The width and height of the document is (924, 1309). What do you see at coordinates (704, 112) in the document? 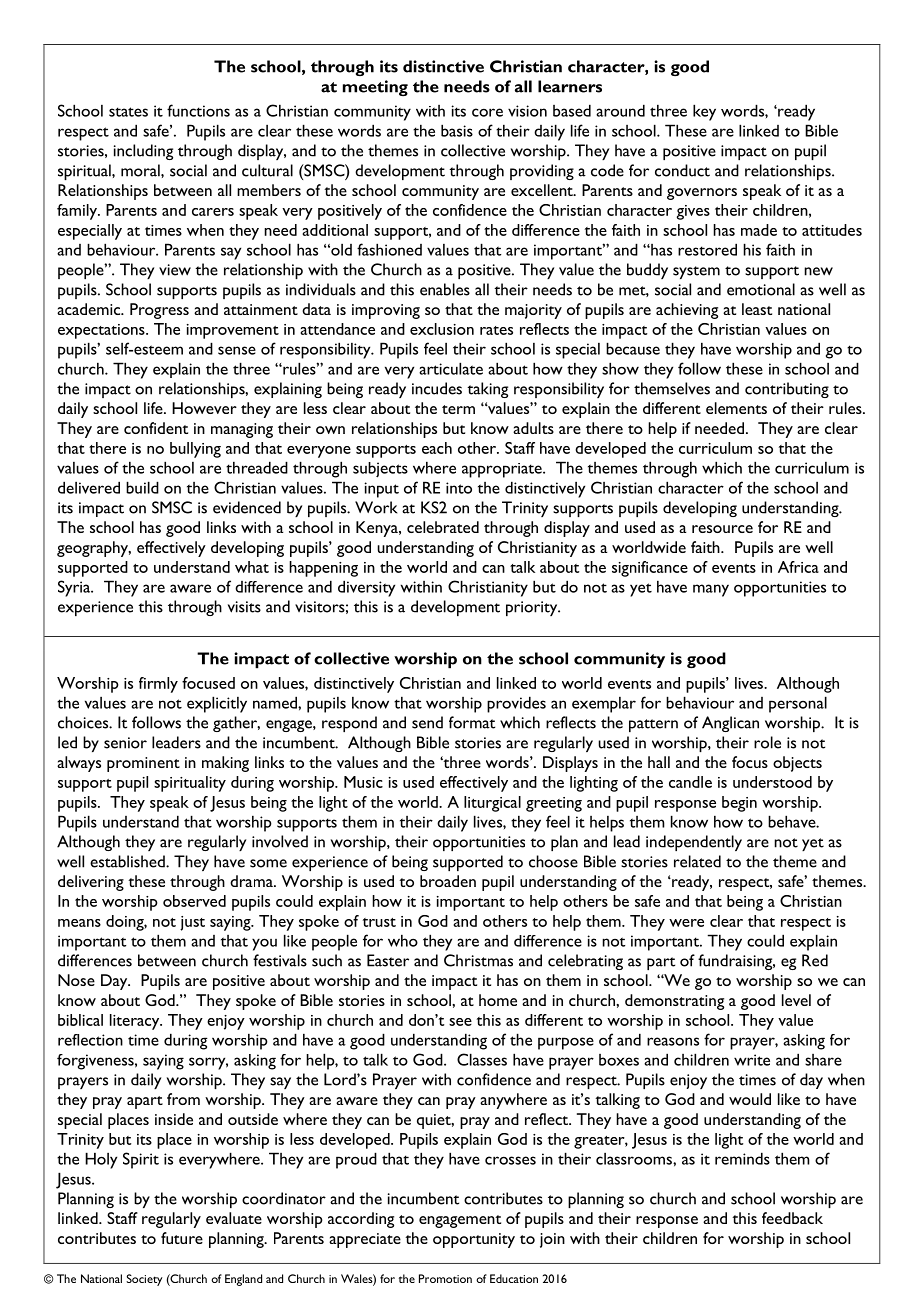
I see `key` at bounding box center [704, 112].
